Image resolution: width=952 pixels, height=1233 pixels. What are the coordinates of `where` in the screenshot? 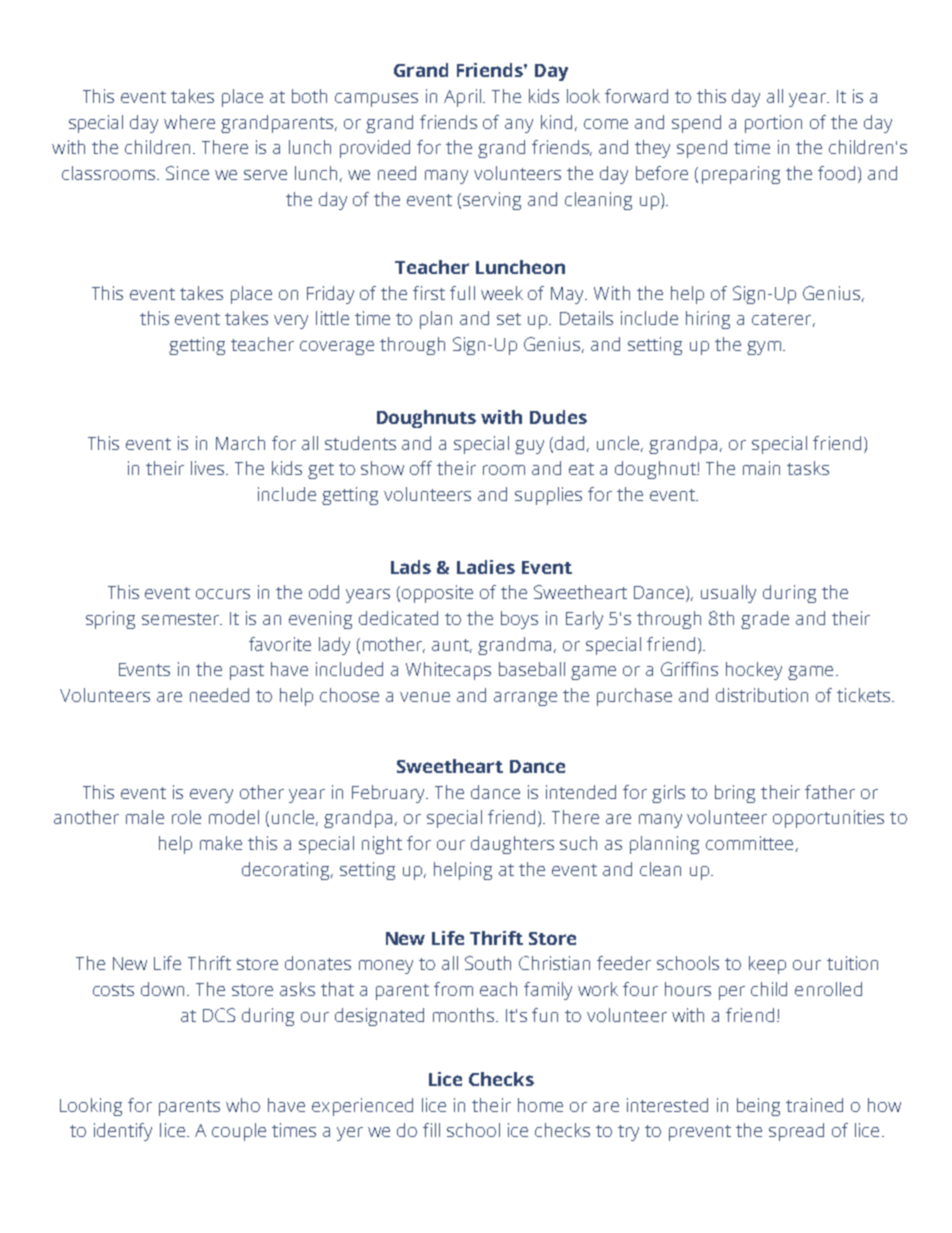 It's located at (189, 122).
